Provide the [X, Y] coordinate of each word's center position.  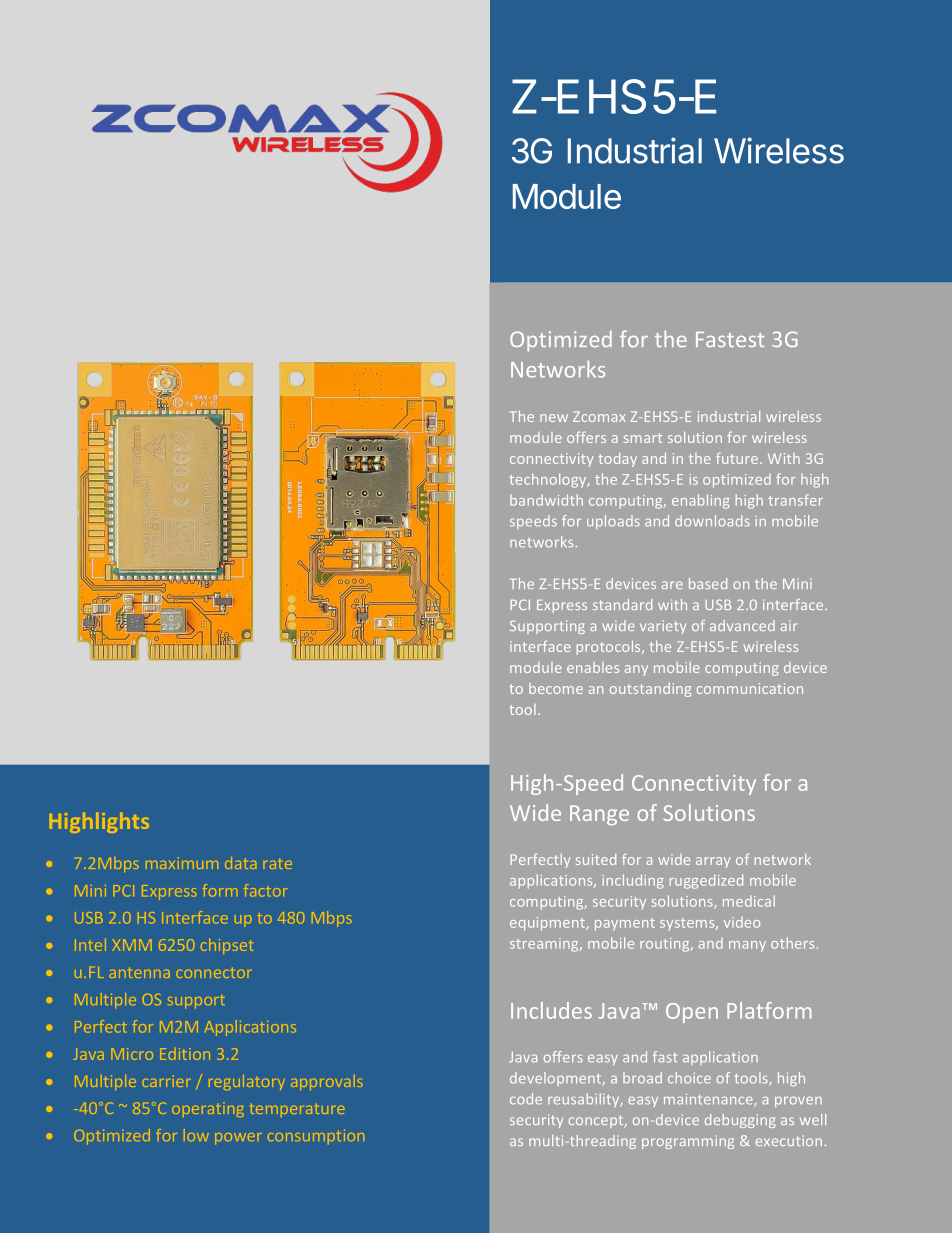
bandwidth [546, 500]
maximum [182, 863]
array [713, 862]
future [738, 458]
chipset [227, 946]
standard [622, 604]
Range [599, 815]
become [556, 688]
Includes [551, 1010]
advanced [742, 625]
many [747, 946]
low [196, 1135]
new [554, 418]
